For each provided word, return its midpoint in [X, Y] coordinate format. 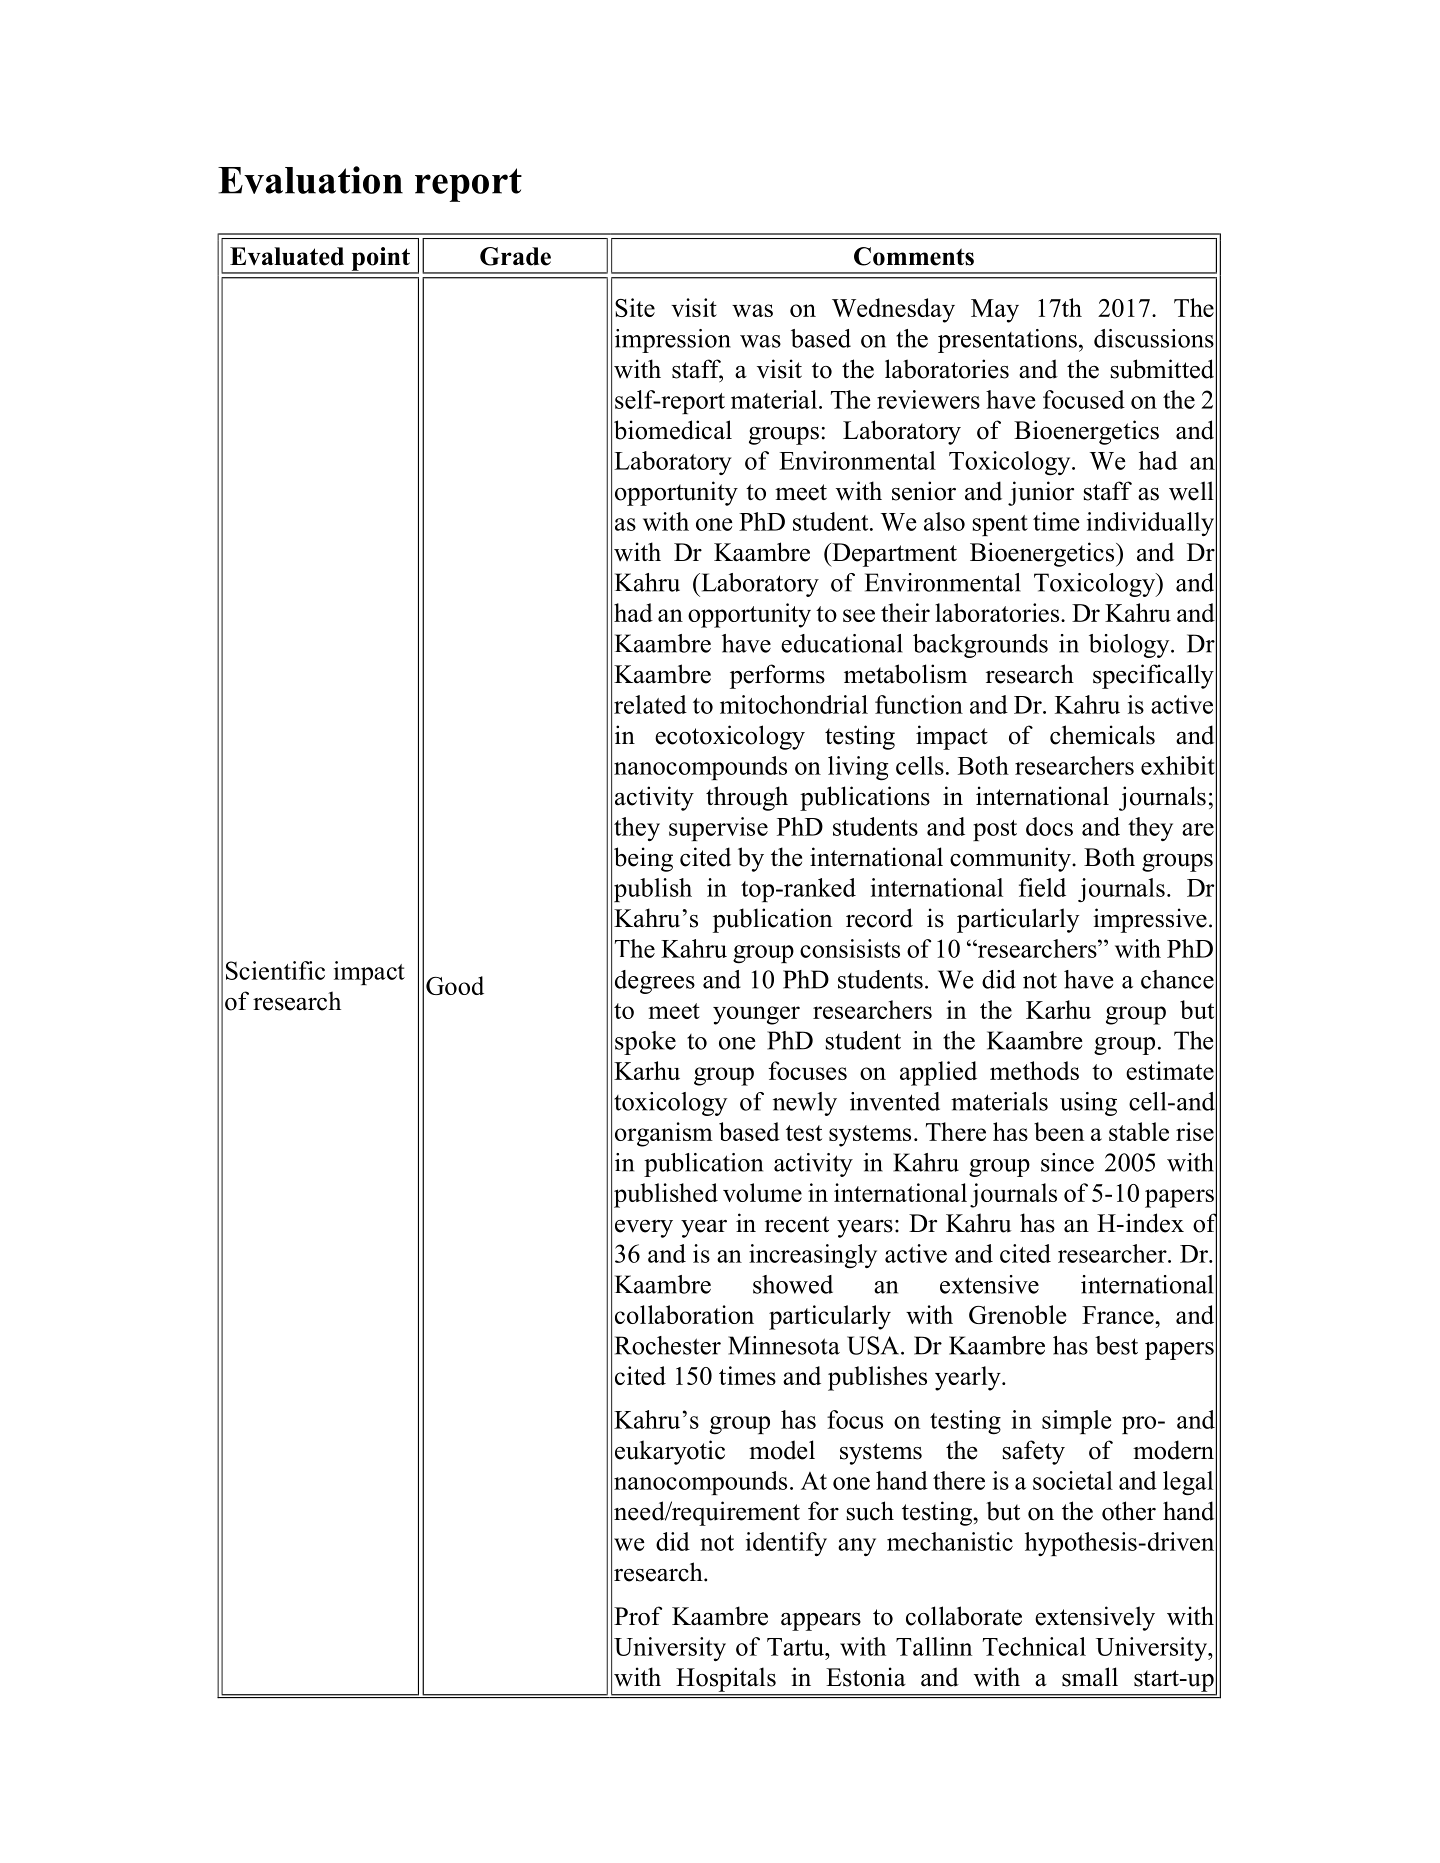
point [380, 260]
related [650, 704]
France [1119, 1315]
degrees [655, 982]
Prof [638, 1616]
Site [635, 307]
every [644, 1229]
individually [1150, 524]
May [995, 311]
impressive [1150, 920]
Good [455, 985]
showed [793, 1284]
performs [777, 676]
